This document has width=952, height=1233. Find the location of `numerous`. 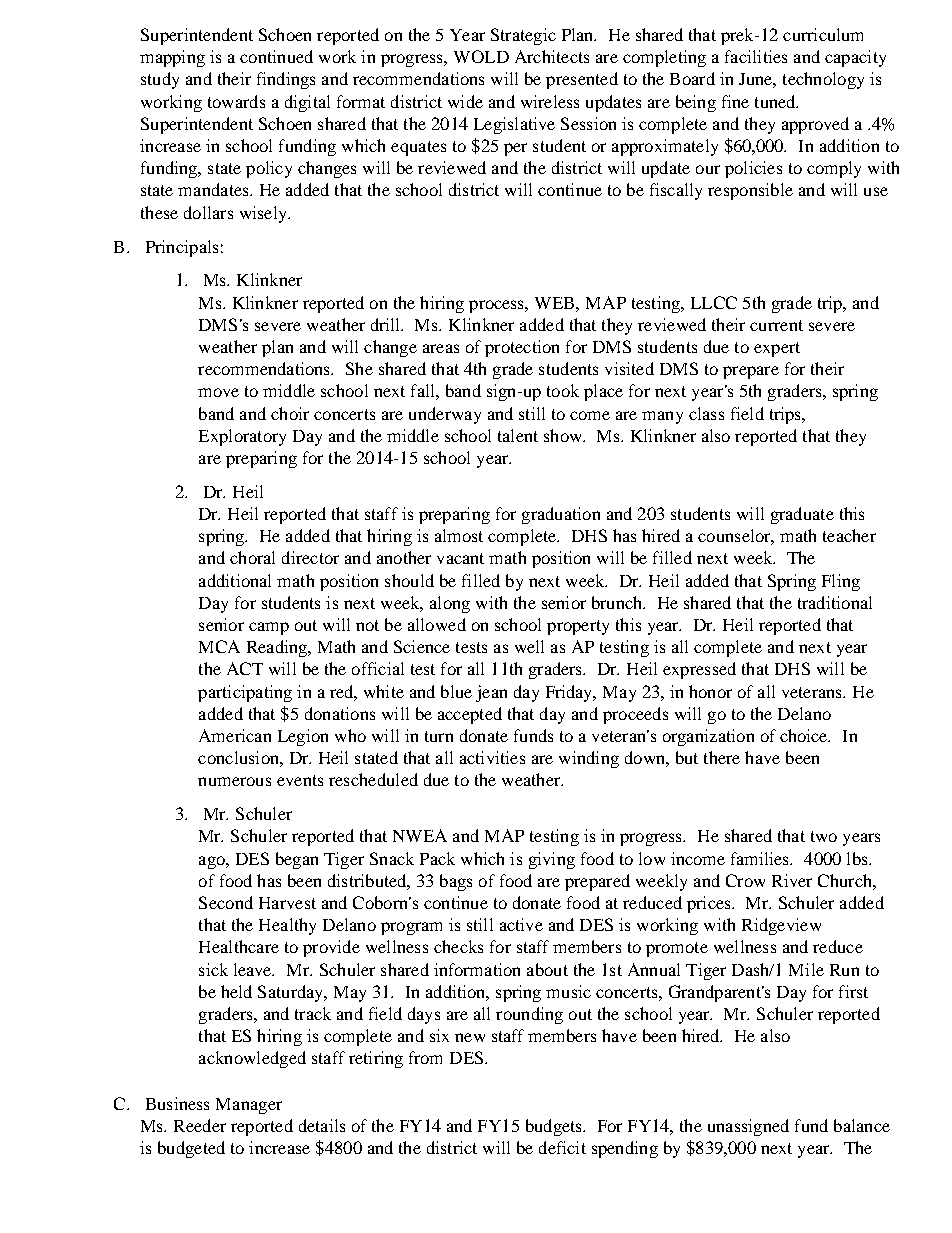

numerous is located at coordinates (234, 781).
